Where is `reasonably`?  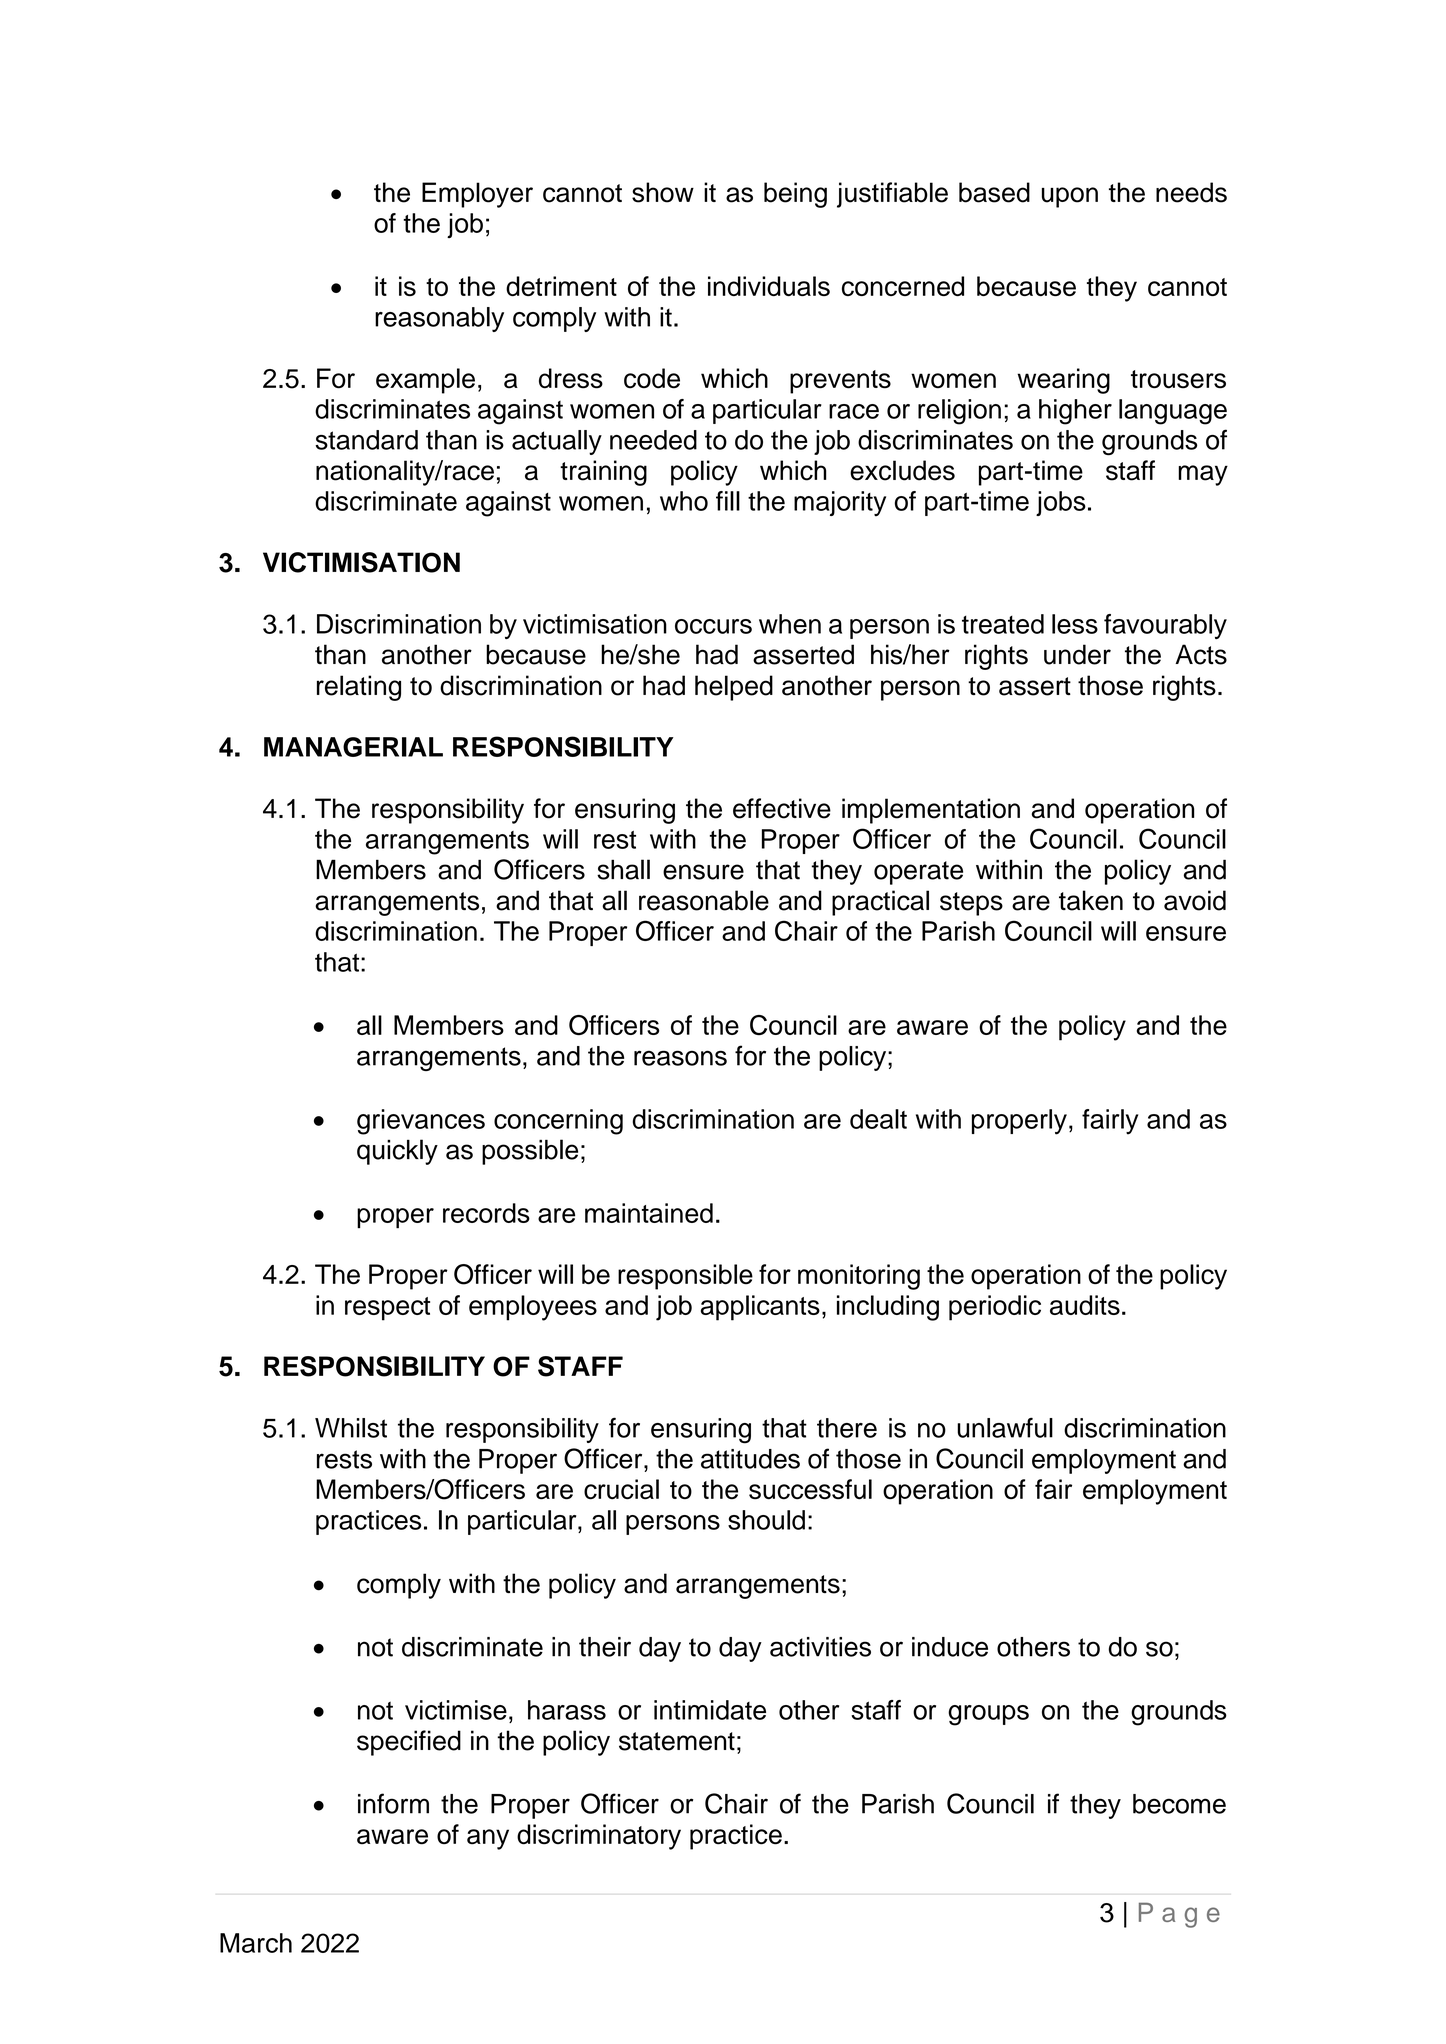
reasonably is located at coordinates (439, 319).
